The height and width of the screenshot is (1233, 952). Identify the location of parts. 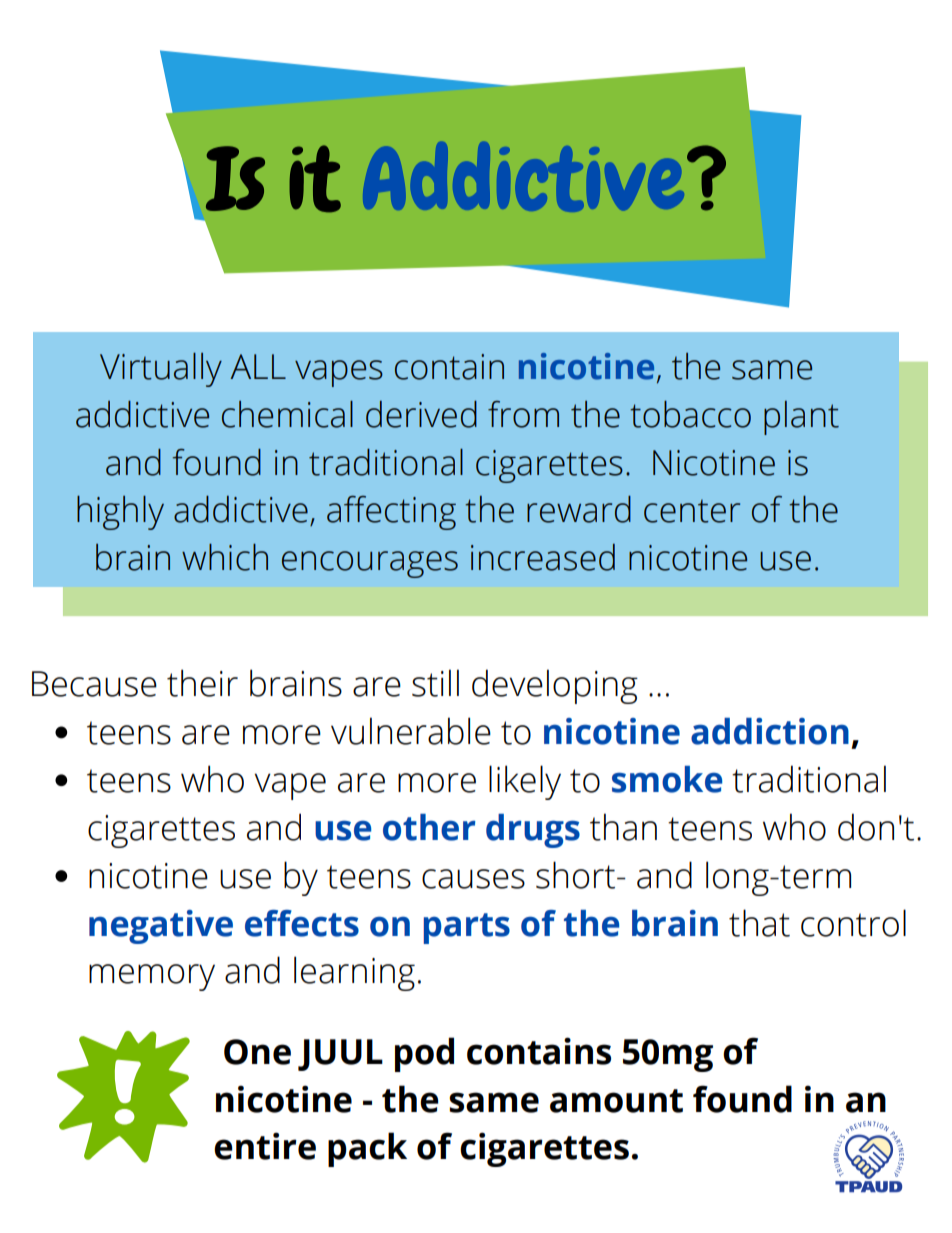
(467, 928).
